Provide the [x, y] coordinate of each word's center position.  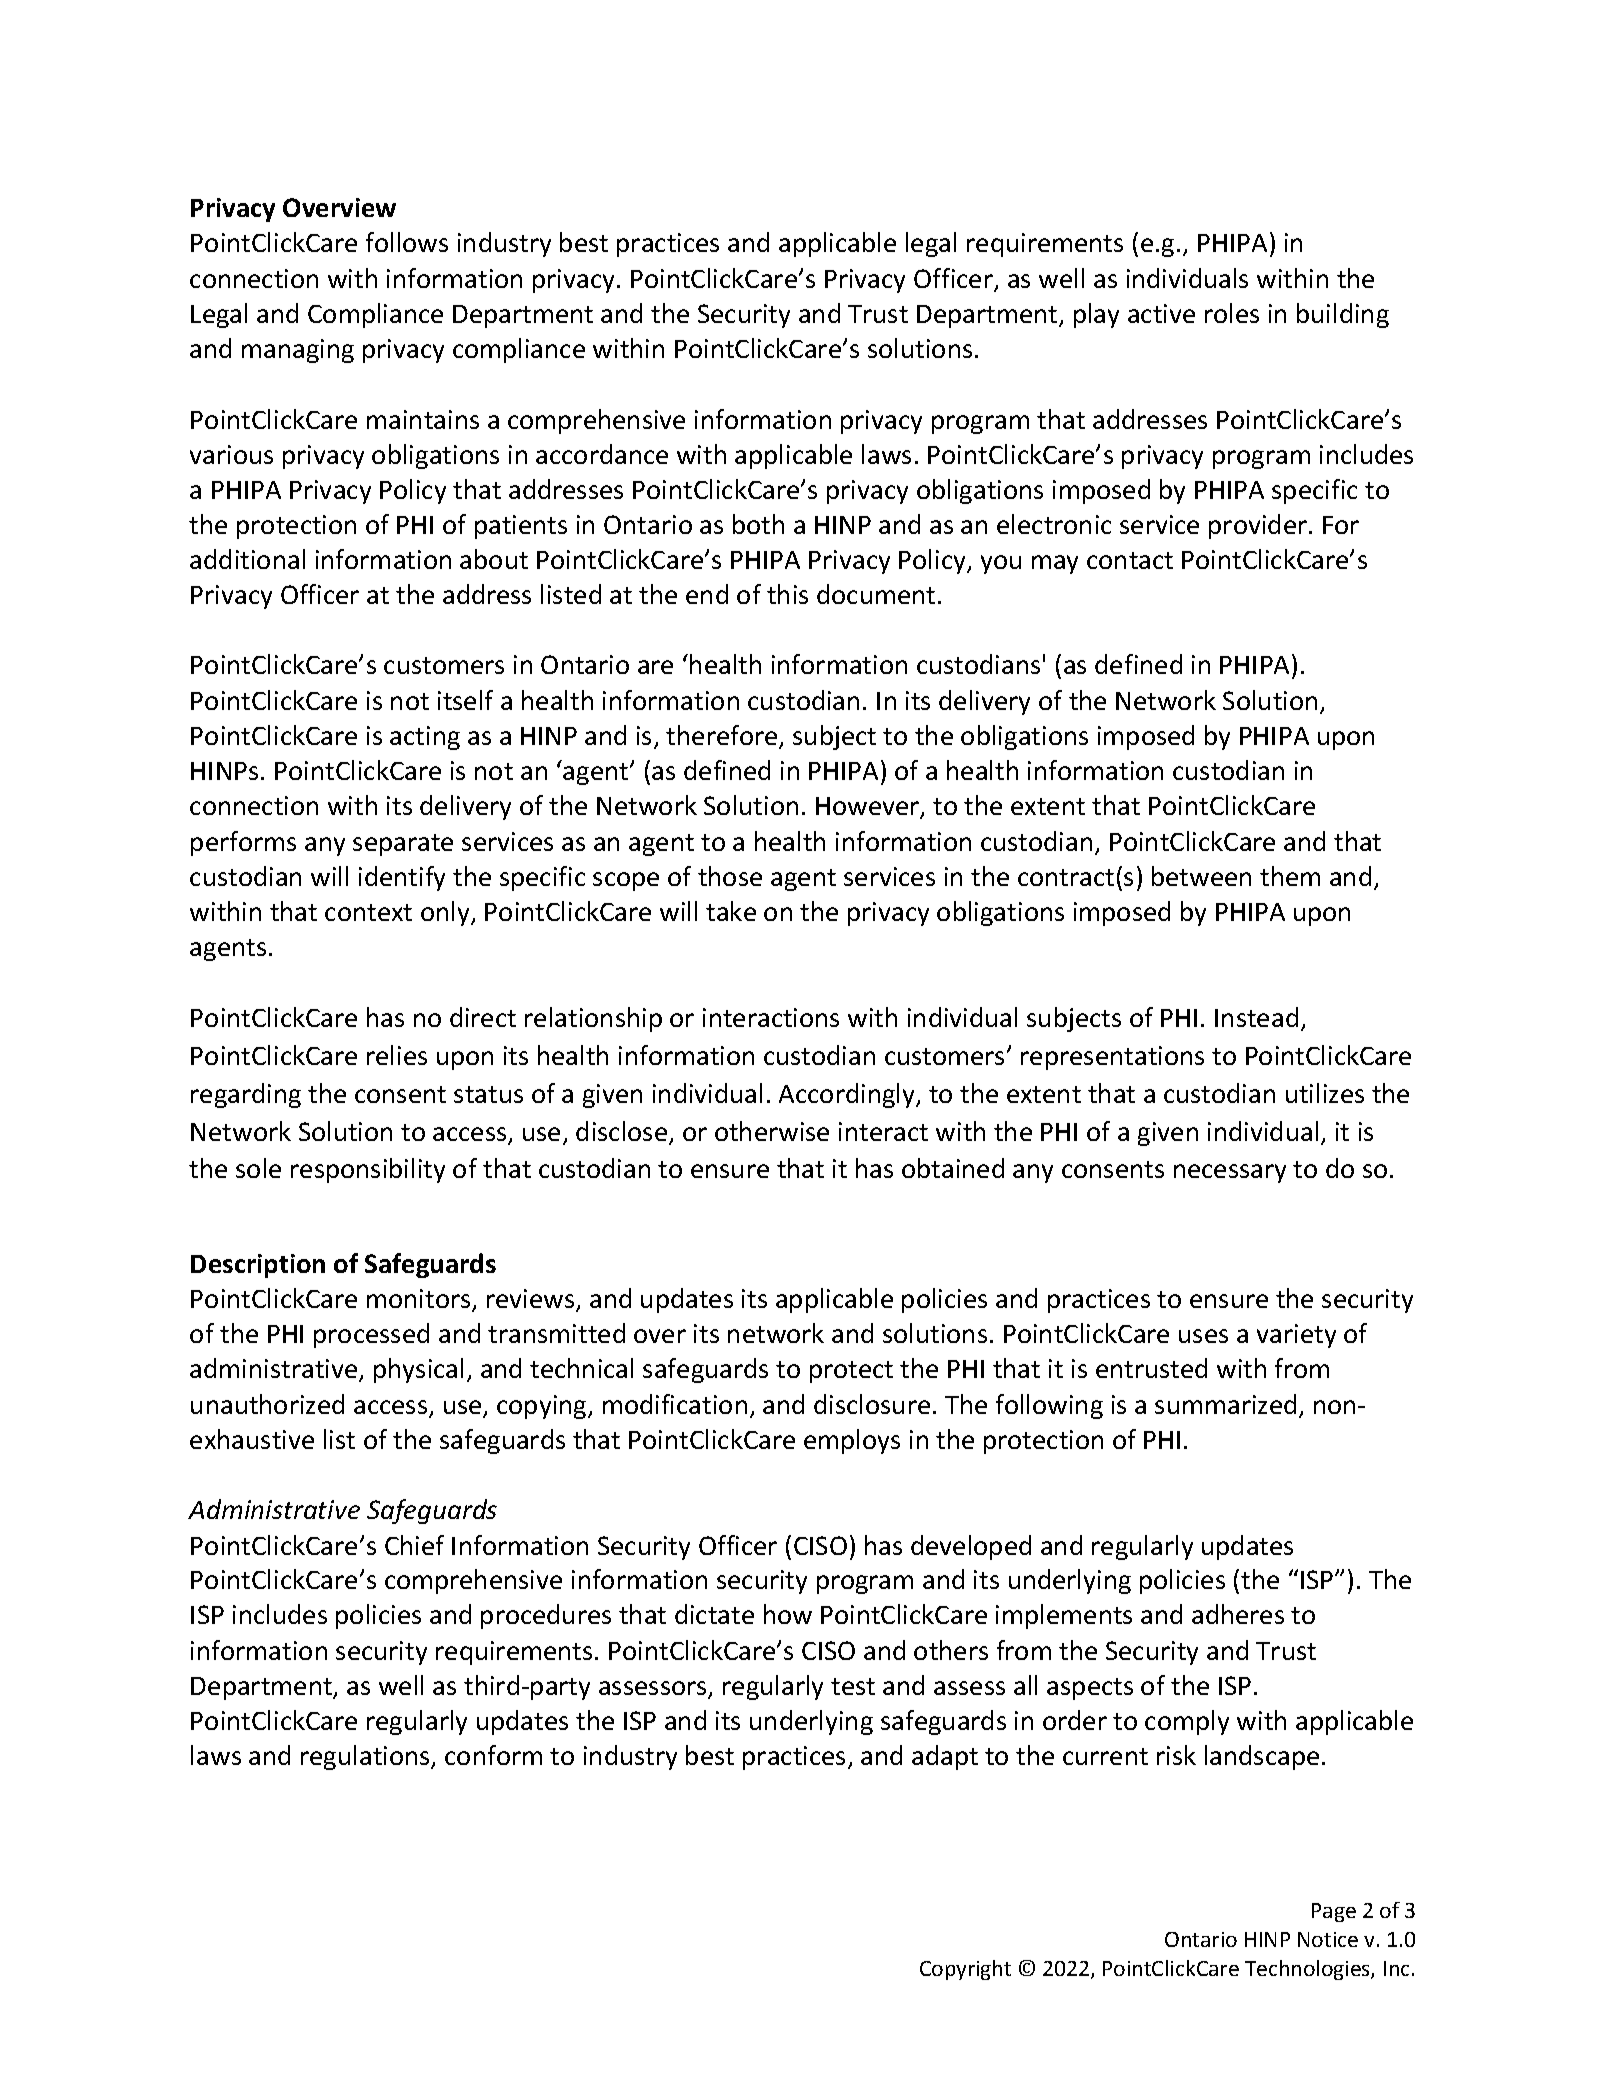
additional [247, 559]
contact [1130, 560]
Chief [414, 1545]
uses [1203, 1336]
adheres [1238, 1614]
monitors [420, 1300]
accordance [602, 454]
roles [1232, 313]
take [731, 911]
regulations [366, 1757]
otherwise [772, 1131]
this [787, 594]
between [1201, 876]
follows [407, 242]
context [368, 912]
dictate [714, 1614]
